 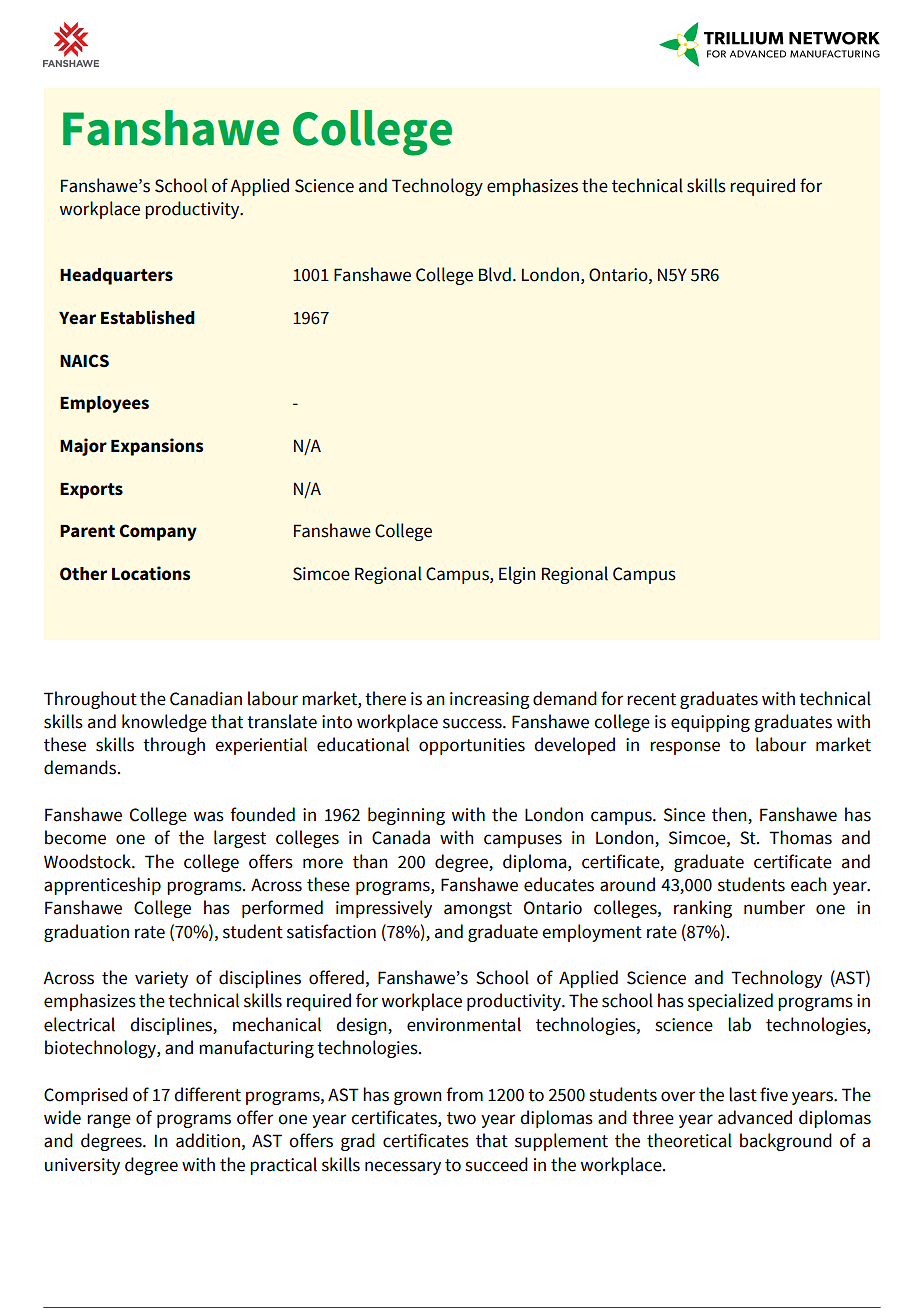 I want to click on then, so click(x=730, y=815).
